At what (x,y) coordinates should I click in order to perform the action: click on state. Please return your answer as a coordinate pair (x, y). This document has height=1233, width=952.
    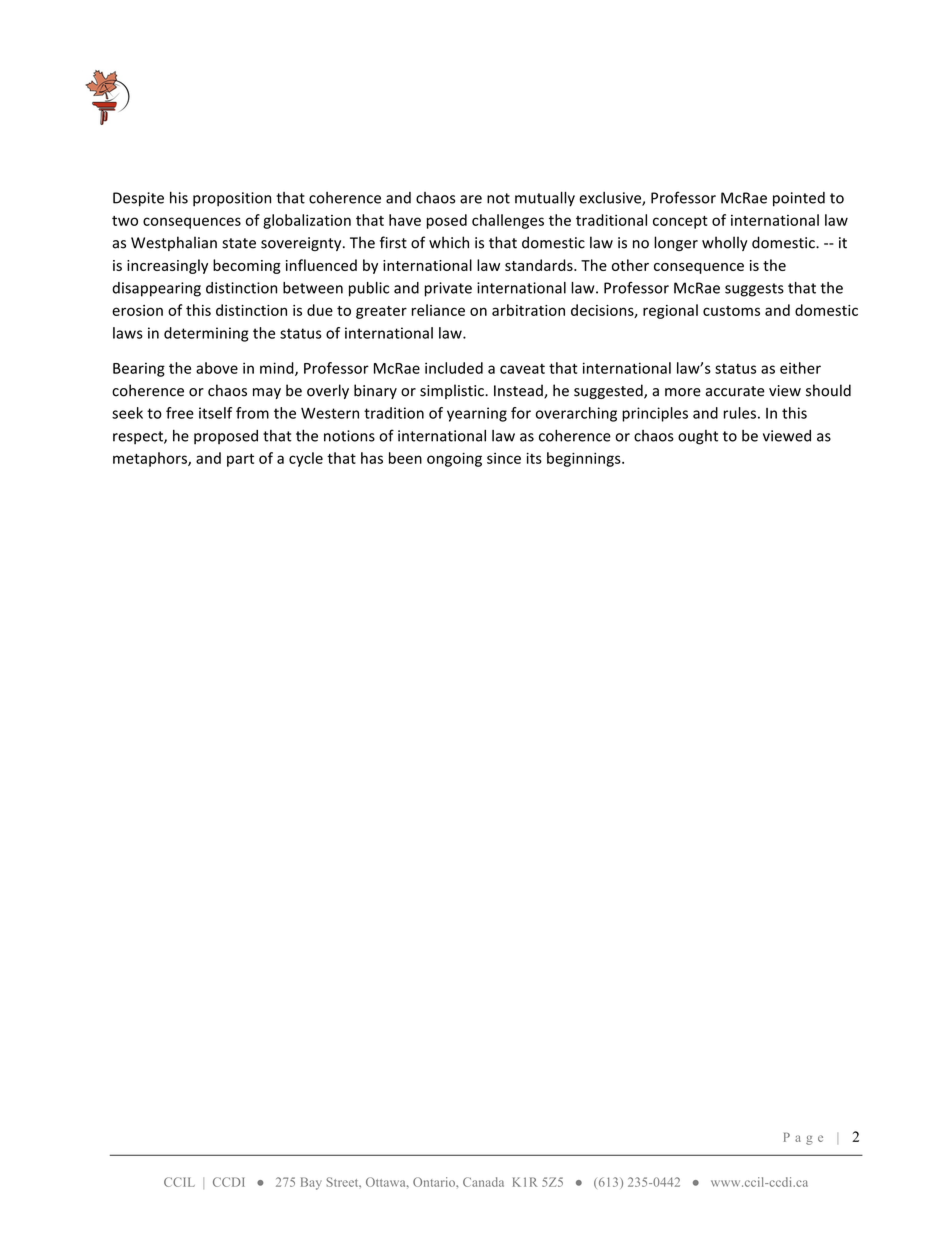
    Looking at the image, I should click on (239, 243).
